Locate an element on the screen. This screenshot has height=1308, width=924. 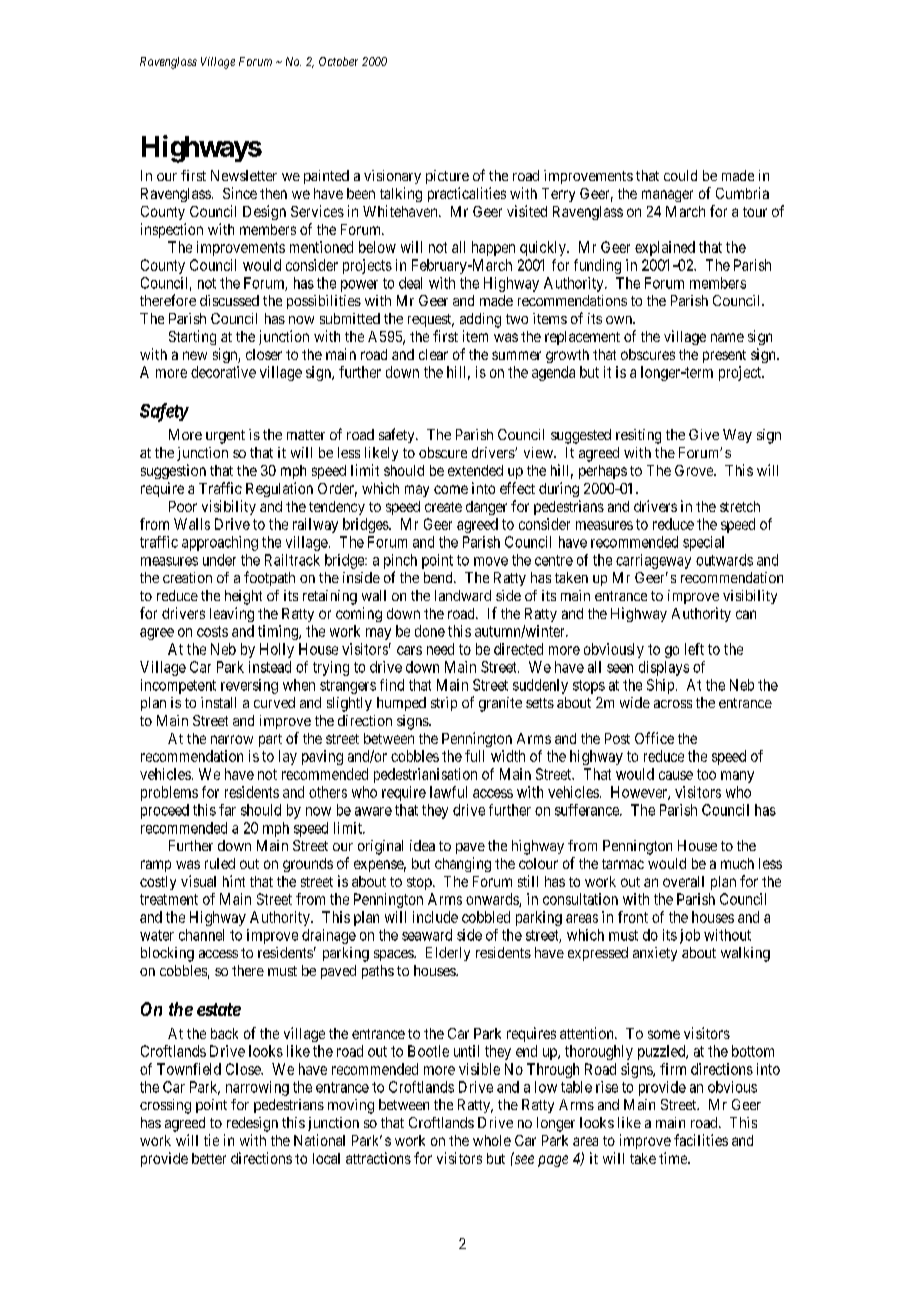
facilities is located at coordinates (701, 1140).
